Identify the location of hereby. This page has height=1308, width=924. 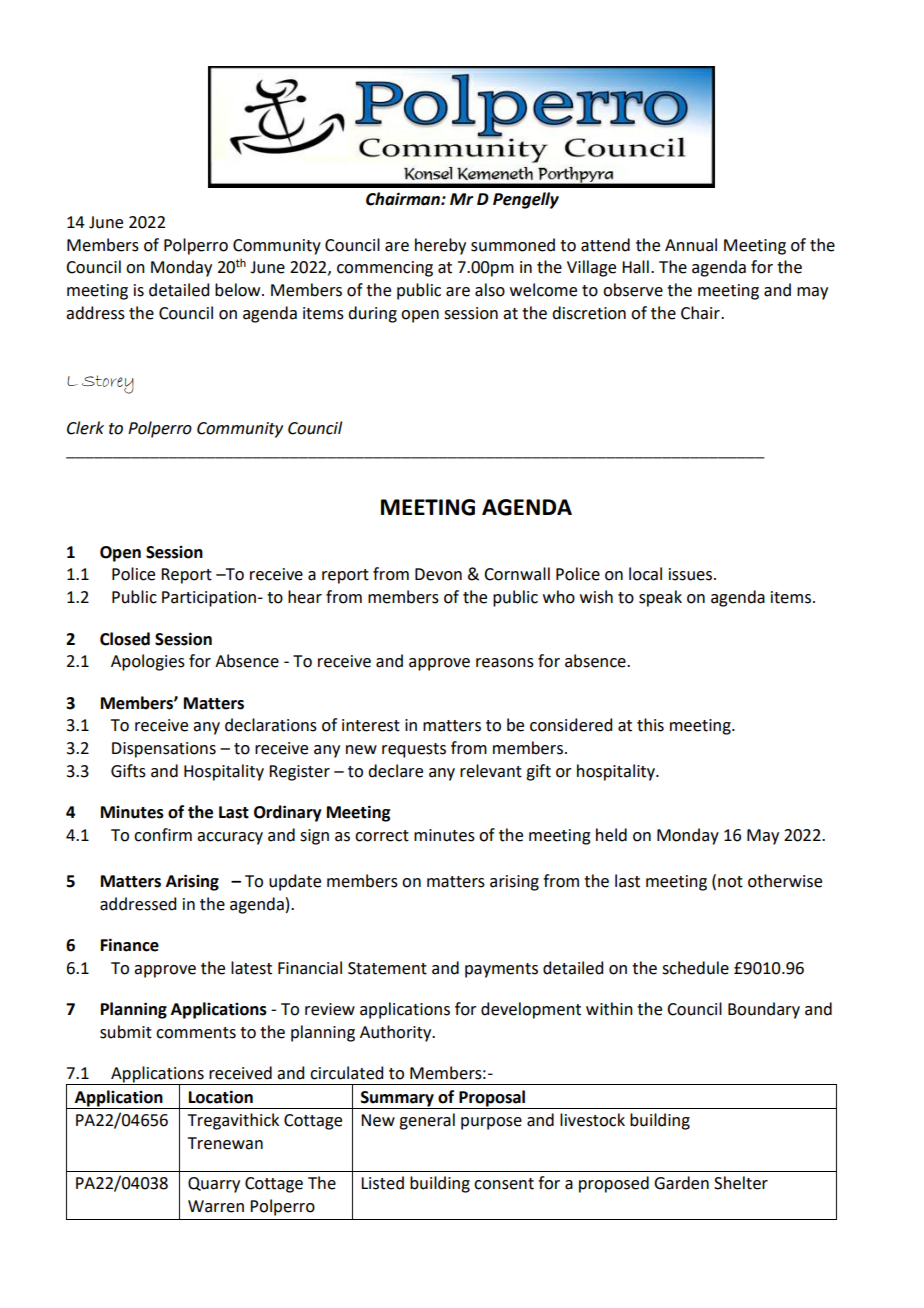
(440, 246).
